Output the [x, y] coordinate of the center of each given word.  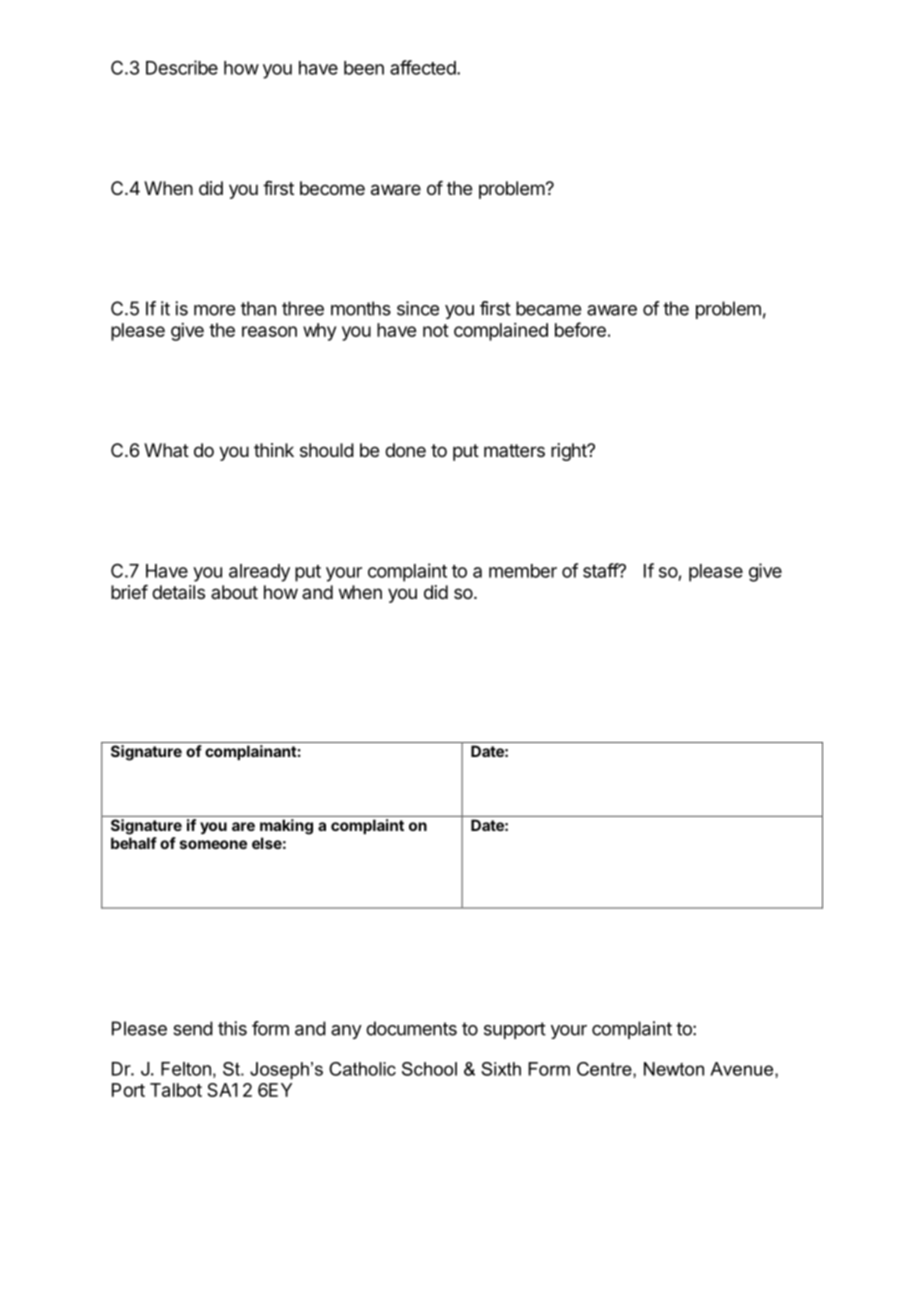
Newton [674, 1069]
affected [423, 67]
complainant [251, 752]
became [548, 308]
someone [213, 844]
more [214, 310]
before [580, 329]
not [436, 330]
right [570, 452]
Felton [186, 1069]
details [178, 592]
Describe [182, 67]
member [523, 571]
